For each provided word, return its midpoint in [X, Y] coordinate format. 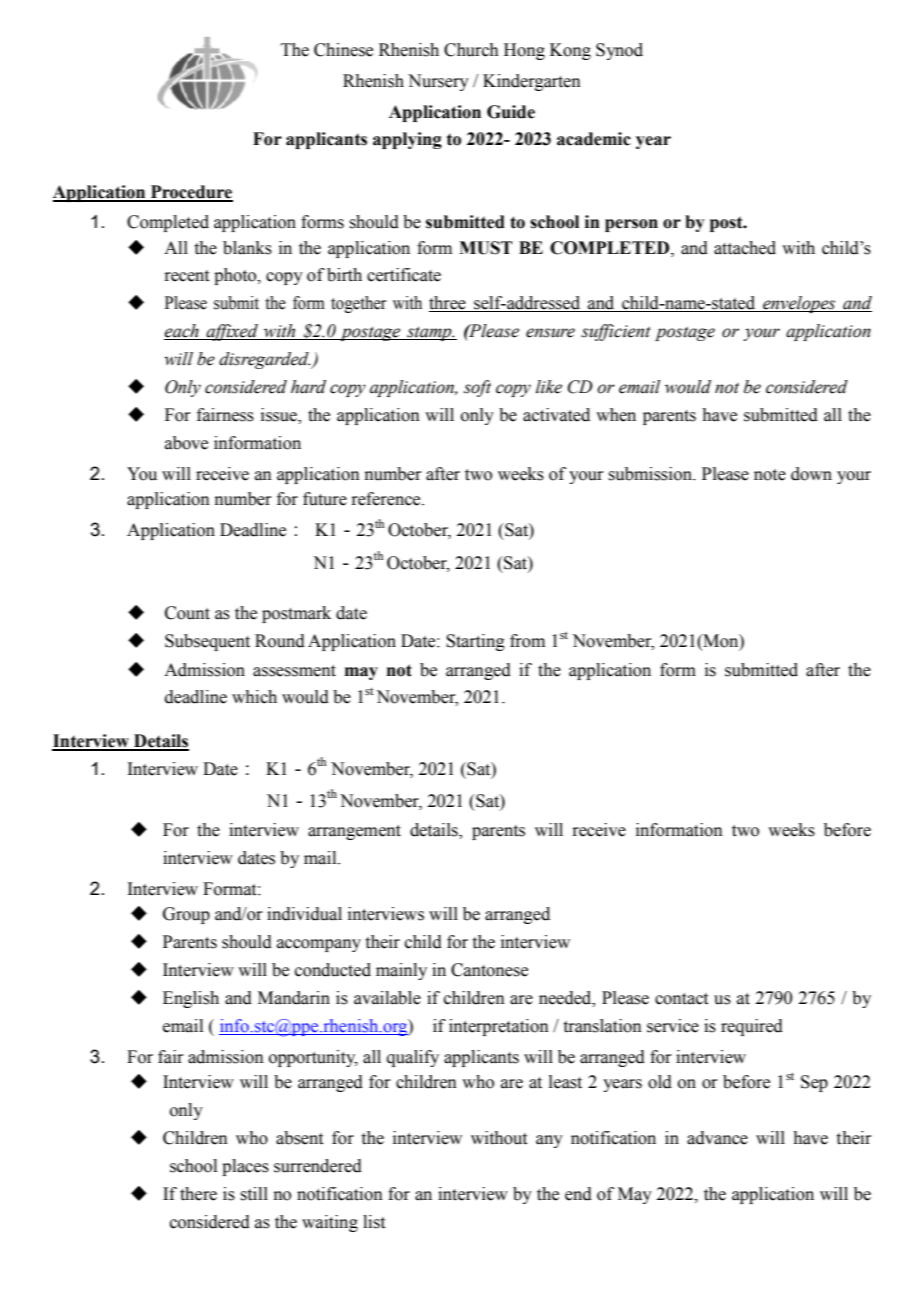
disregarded [265, 360]
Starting [475, 642]
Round [280, 641]
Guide [511, 112]
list [374, 1222]
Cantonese [489, 970]
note [770, 475]
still [254, 1194]
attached [745, 248]
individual [304, 914]
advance [717, 1138]
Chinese [343, 50]
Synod [619, 51]
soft [477, 388]
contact [681, 999]
